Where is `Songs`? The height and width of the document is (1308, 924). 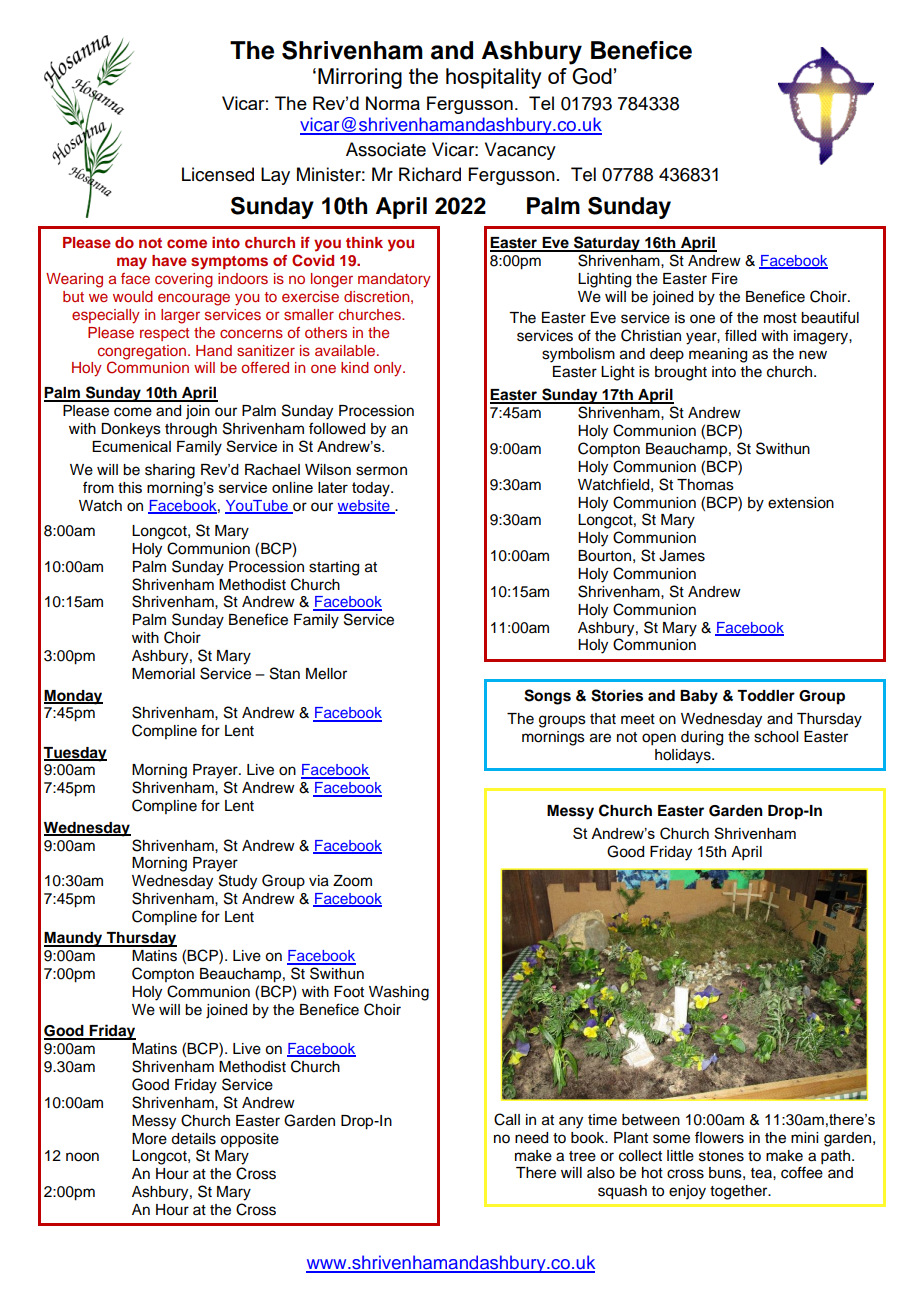 Songs is located at coordinates (547, 697).
